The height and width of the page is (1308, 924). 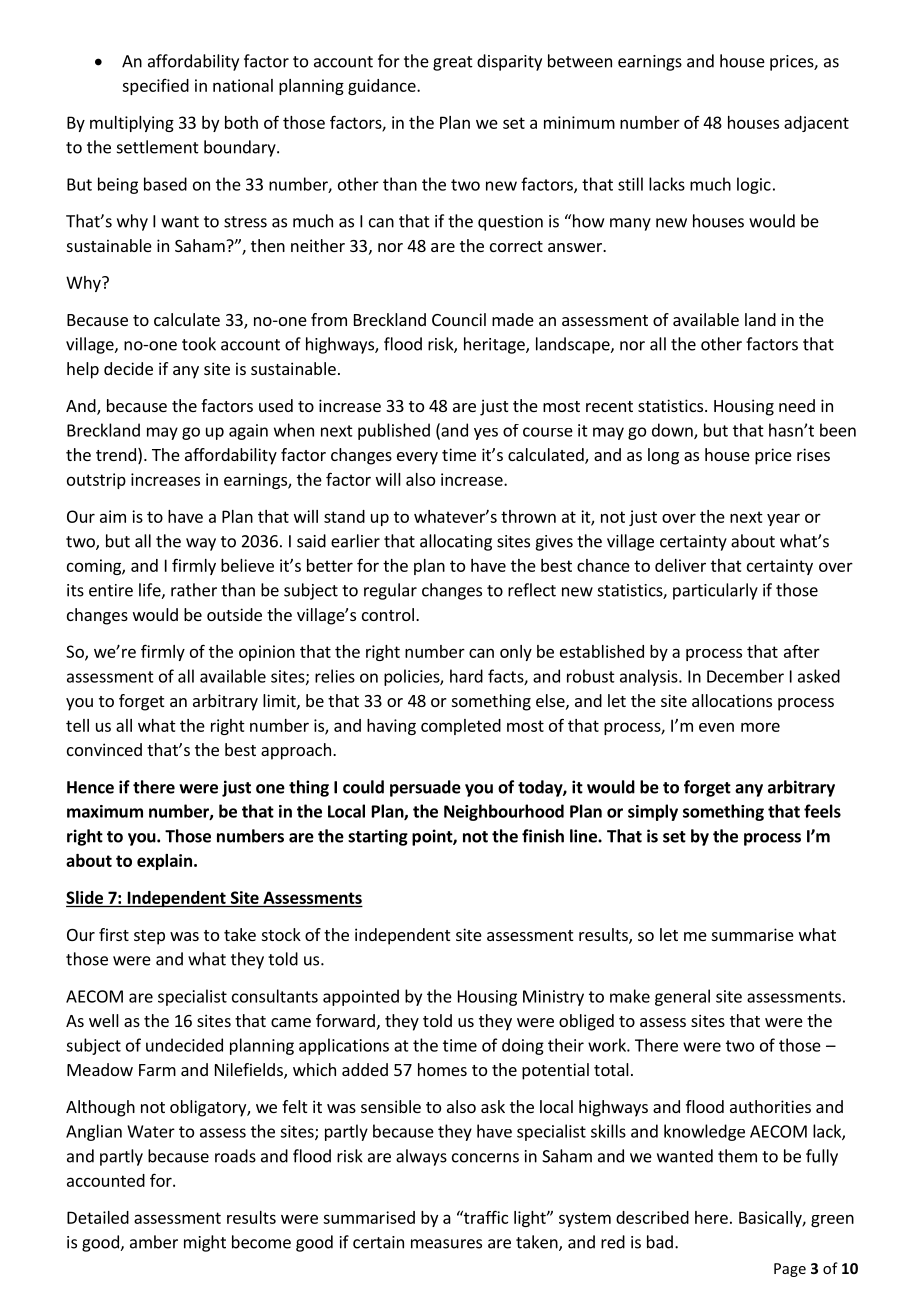 I want to click on amber, so click(x=154, y=1242).
